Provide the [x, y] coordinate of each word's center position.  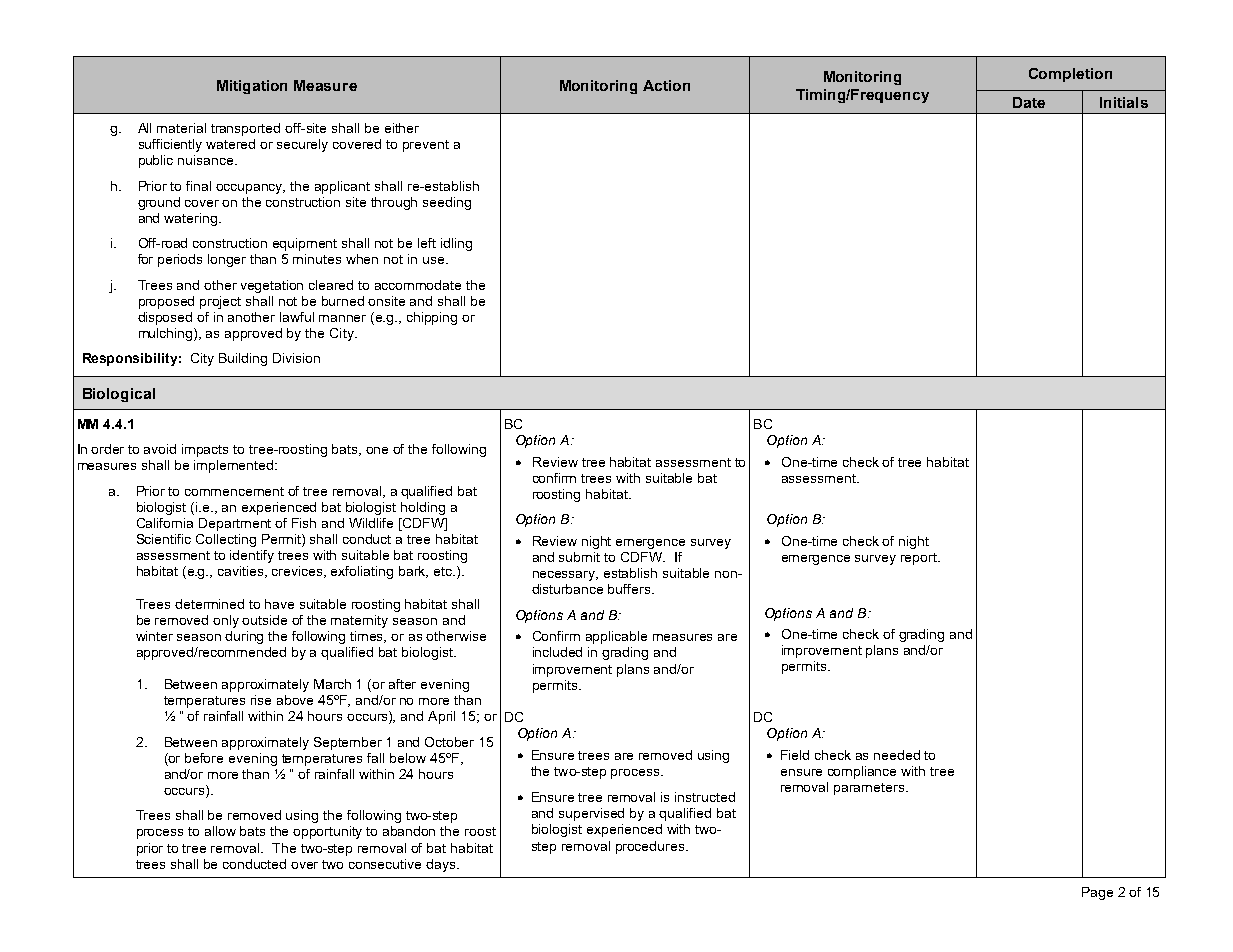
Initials [1124, 102]
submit [579, 557]
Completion [1070, 75]
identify [252, 556]
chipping [432, 318]
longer [227, 260]
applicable [616, 637]
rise [261, 700]
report [920, 559]
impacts [205, 450]
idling [456, 244]
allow [220, 831]
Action [666, 85]
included [557, 652]
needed [897, 755]
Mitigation [252, 87]
